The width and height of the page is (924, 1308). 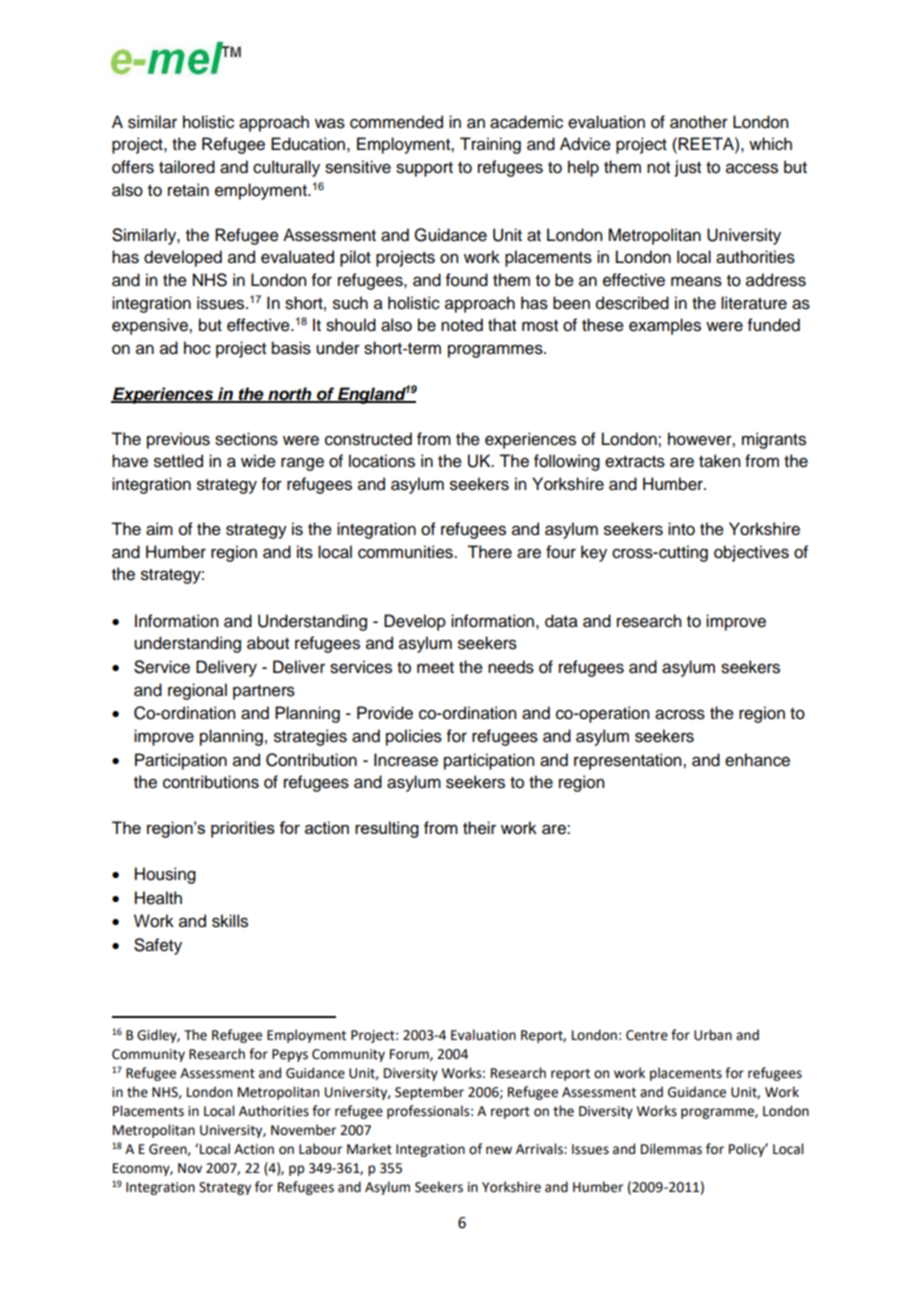 I want to click on tailored, so click(x=187, y=167).
